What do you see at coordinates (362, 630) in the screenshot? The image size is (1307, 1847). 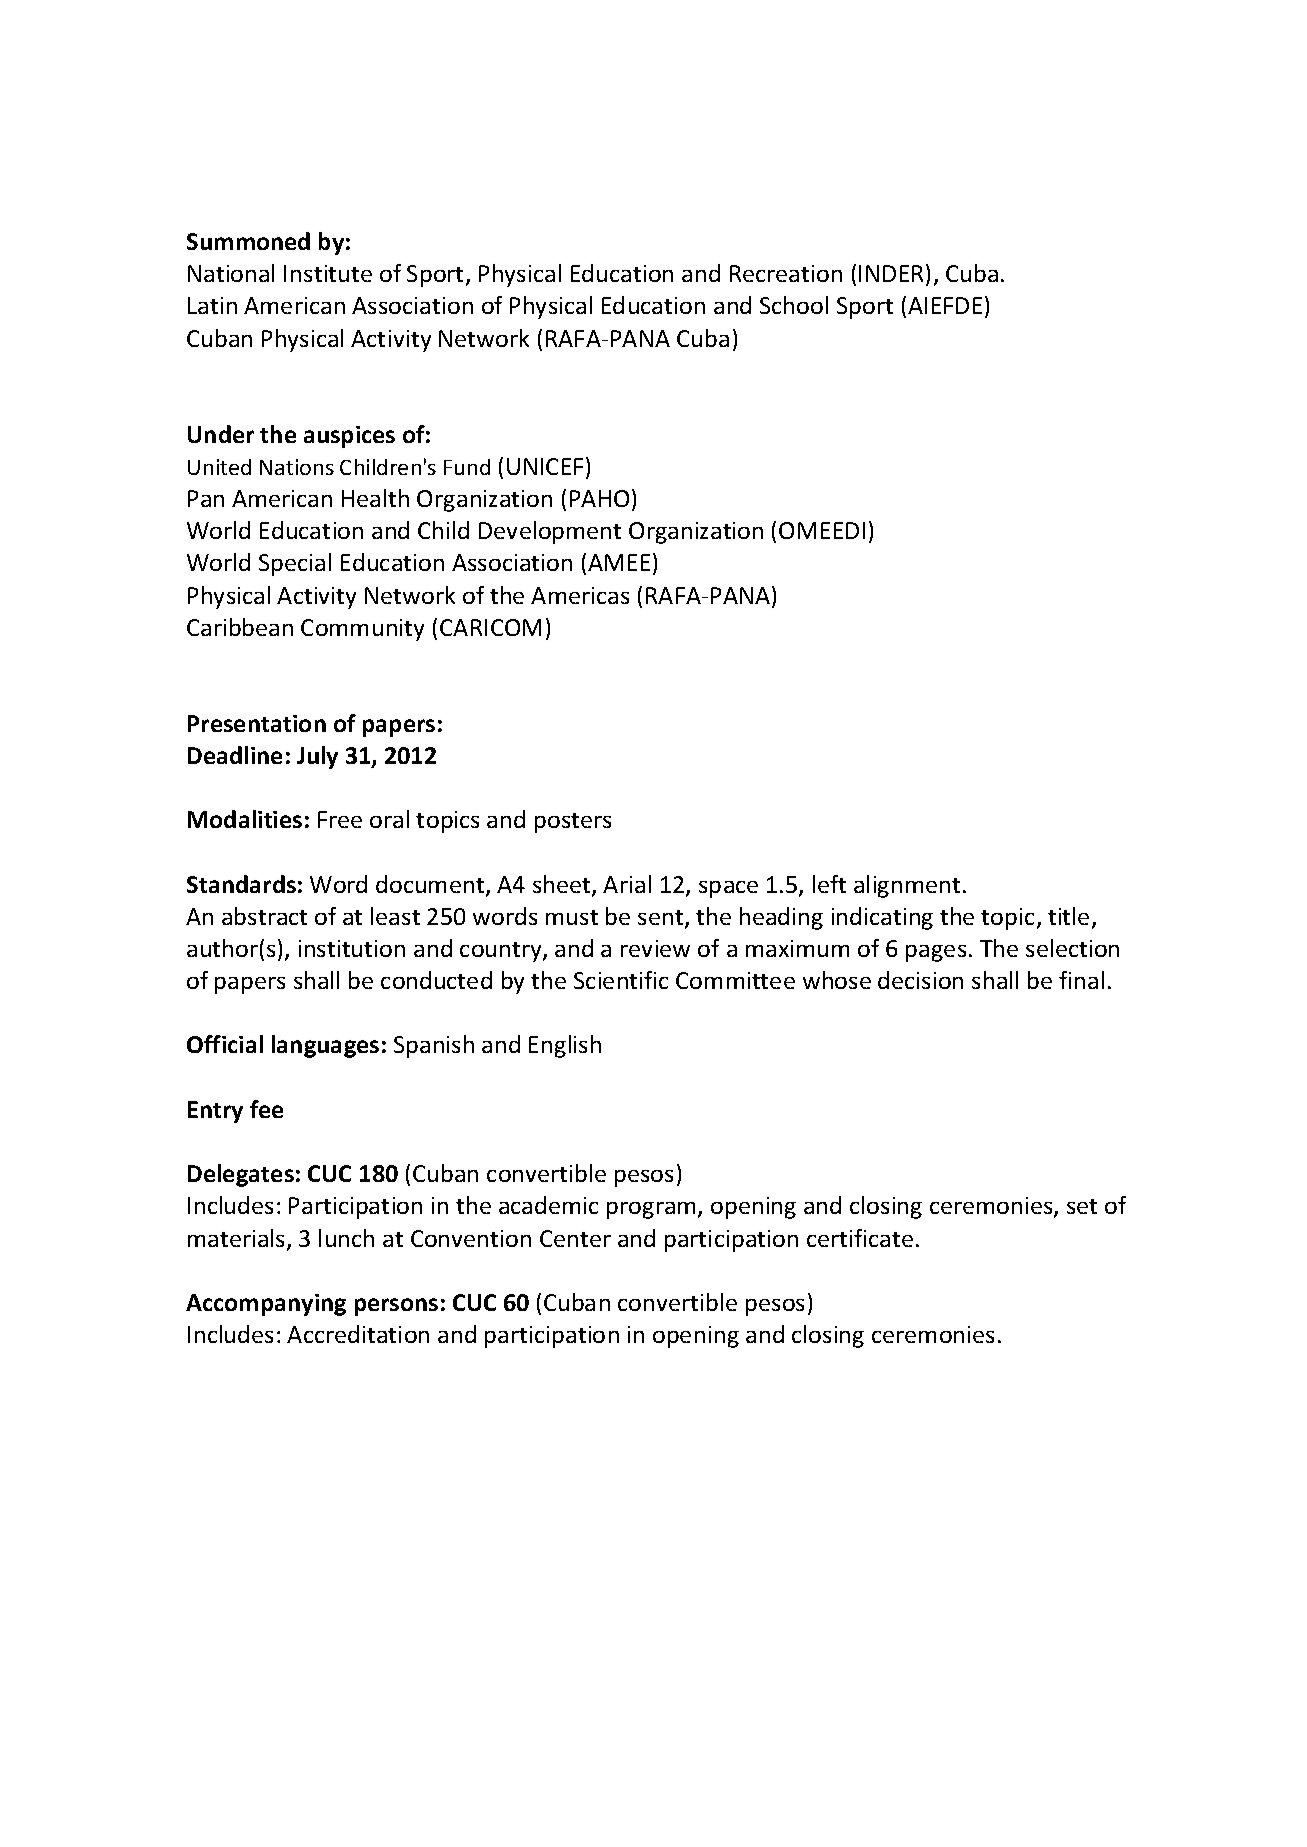 I see `Community` at bounding box center [362, 630].
